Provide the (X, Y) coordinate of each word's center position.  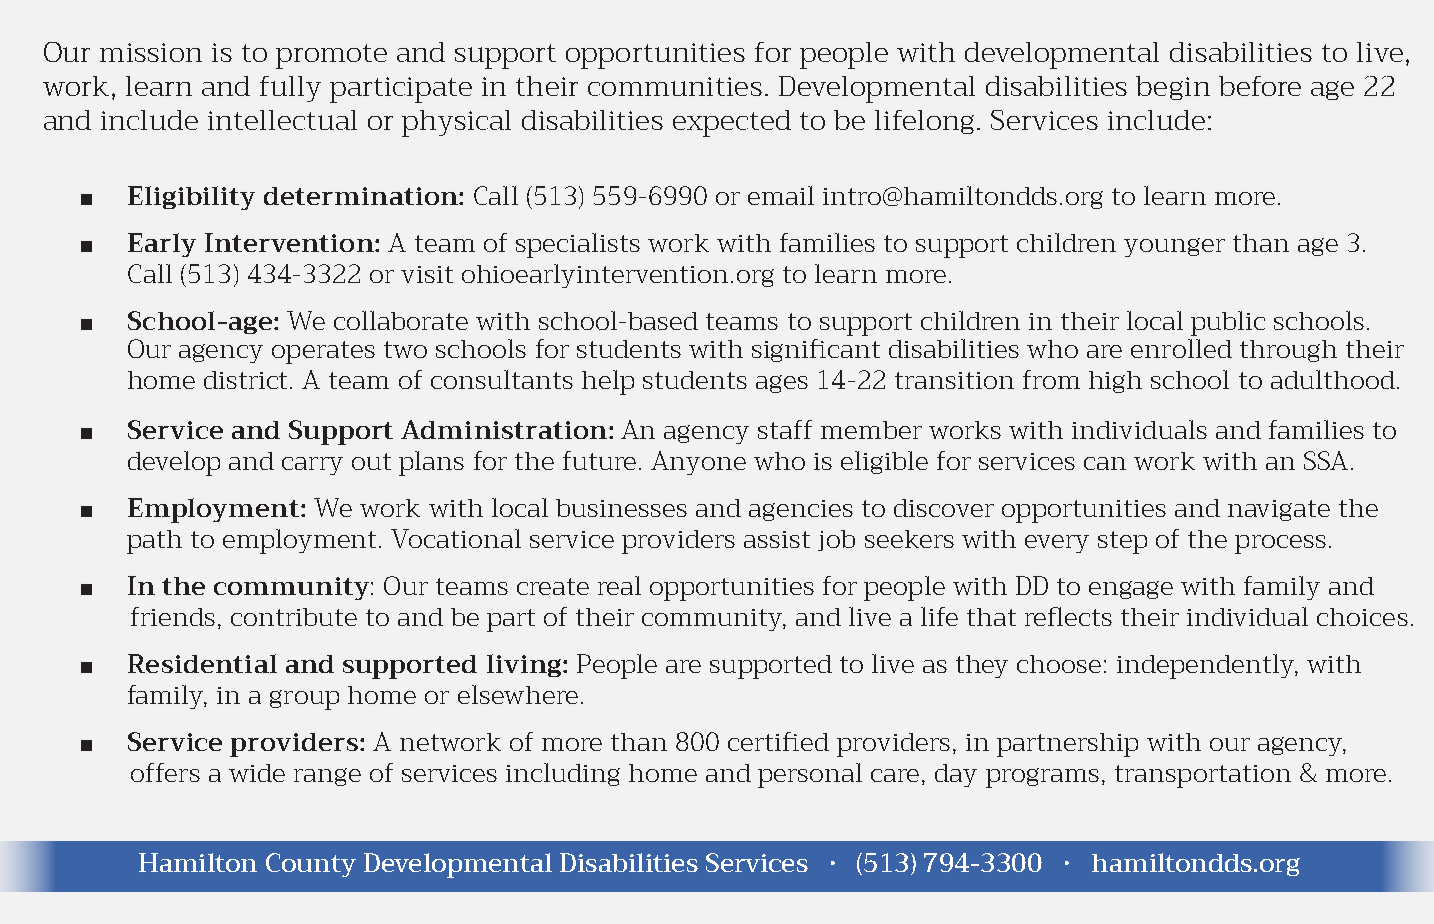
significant (816, 350)
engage (1131, 590)
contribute (294, 617)
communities (675, 86)
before (1260, 86)
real (619, 585)
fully (290, 89)
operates (323, 352)
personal (810, 775)
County (311, 865)
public (1228, 323)
